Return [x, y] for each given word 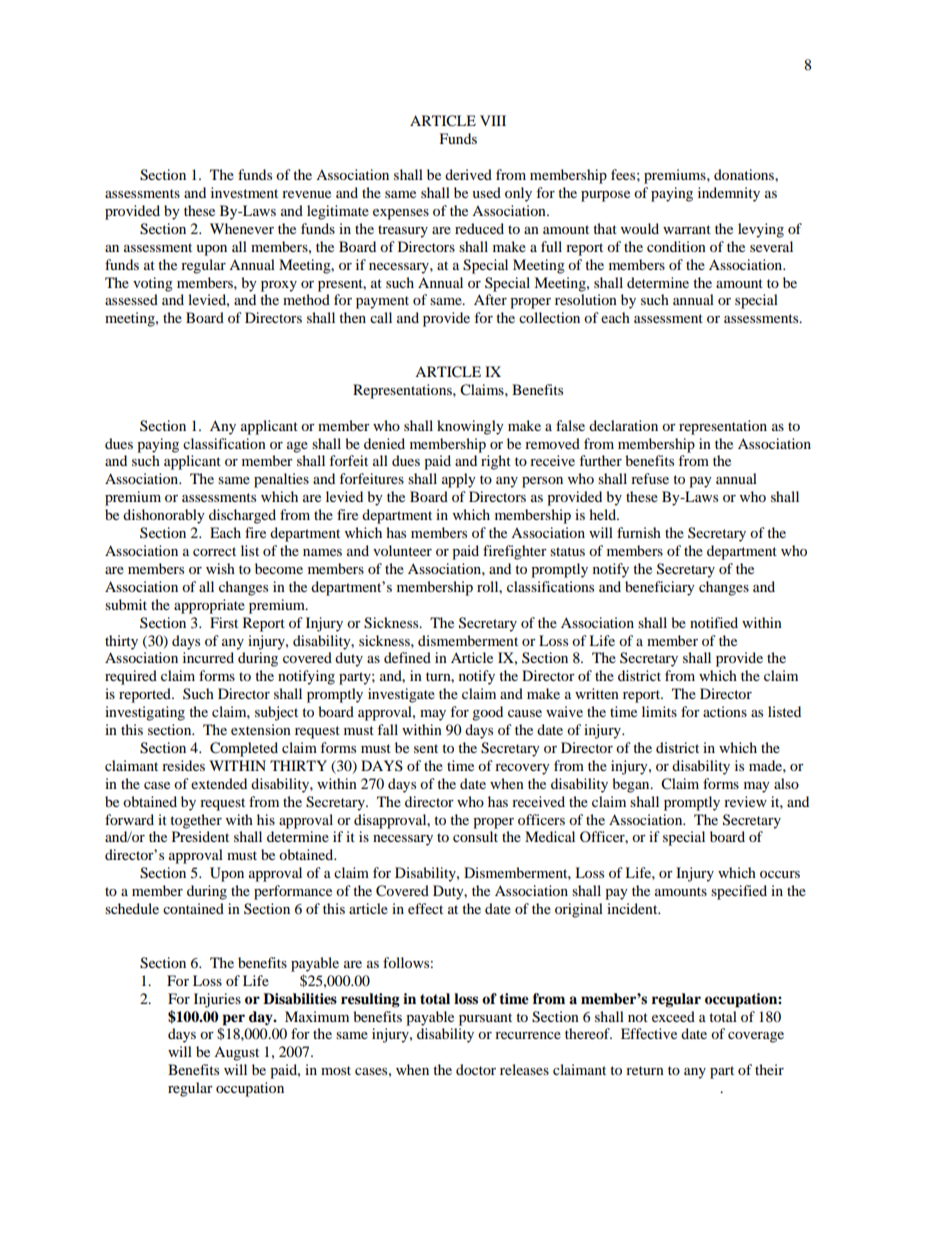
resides [183, 765]
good [487, 713]
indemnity [729, 194]
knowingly [470, 427]
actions [725, 711]
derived [468, 174]
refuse [650, 478]
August [236, 1054]
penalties [281, 480]
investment [244, 192]
